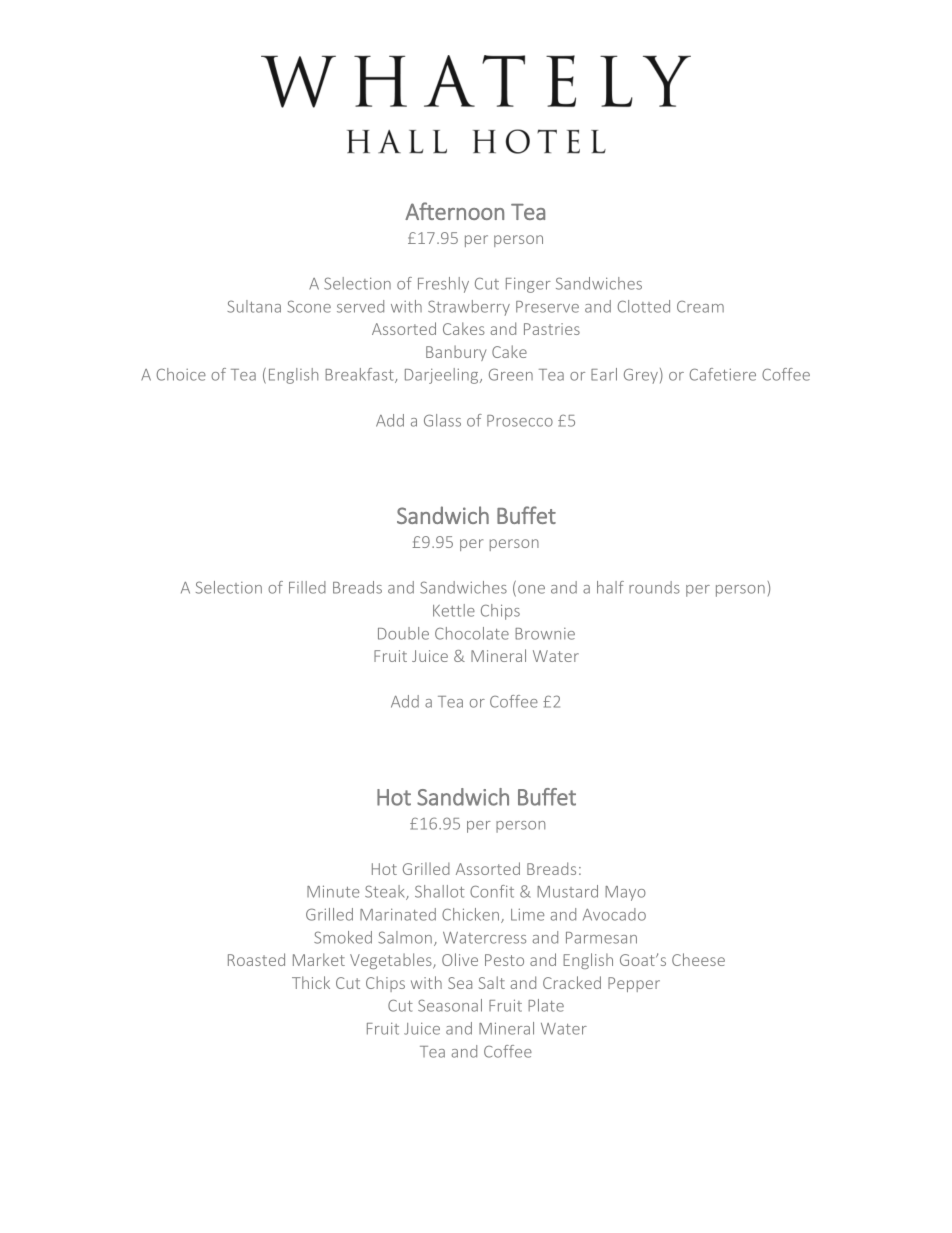 The width and height of the screenshot is (952, 1233). Describe the element at coordinates (443, 376) in the screenshot. I see `Darjeeling` at that location.
